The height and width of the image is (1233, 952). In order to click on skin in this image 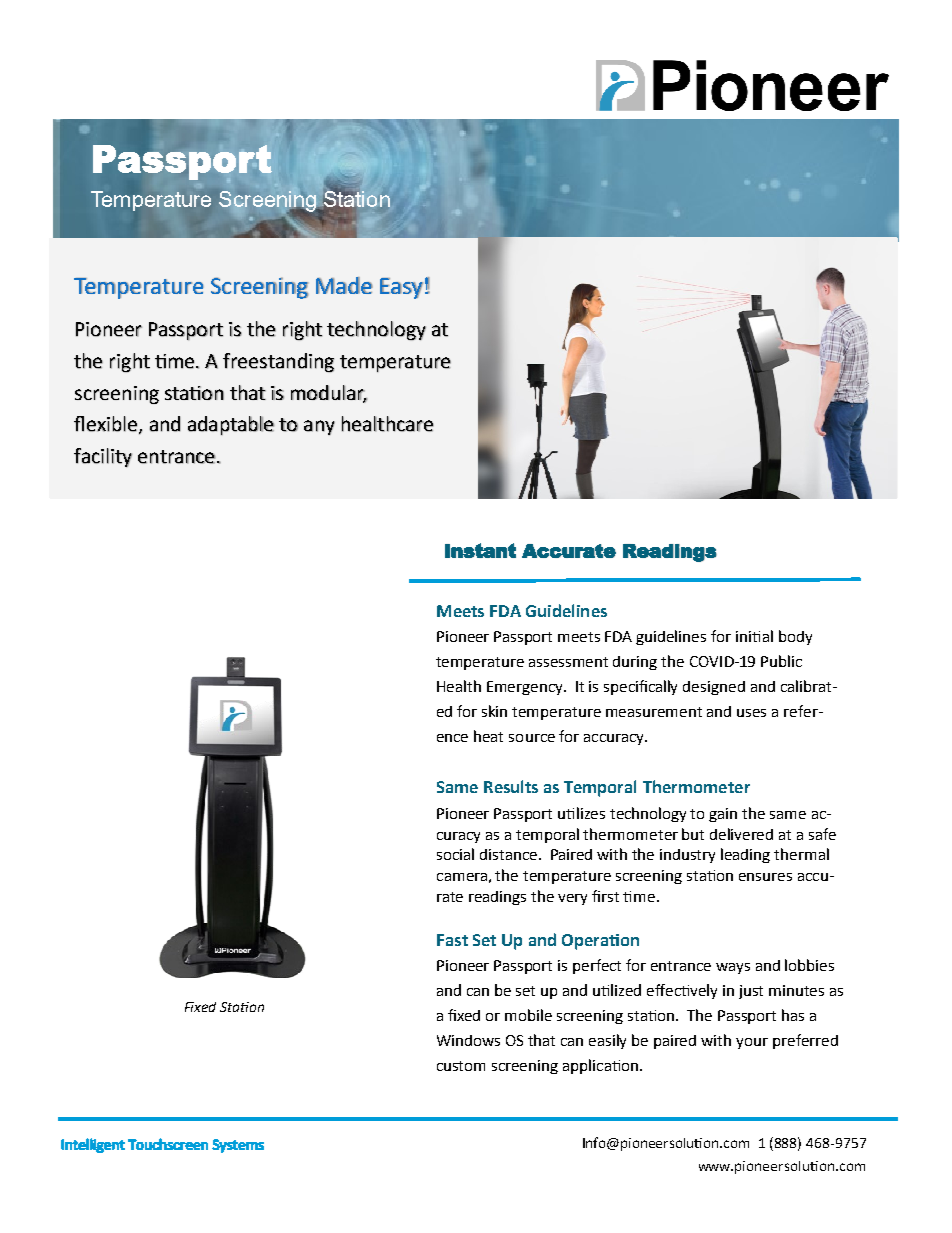, I will do `click(494, 711)`.
